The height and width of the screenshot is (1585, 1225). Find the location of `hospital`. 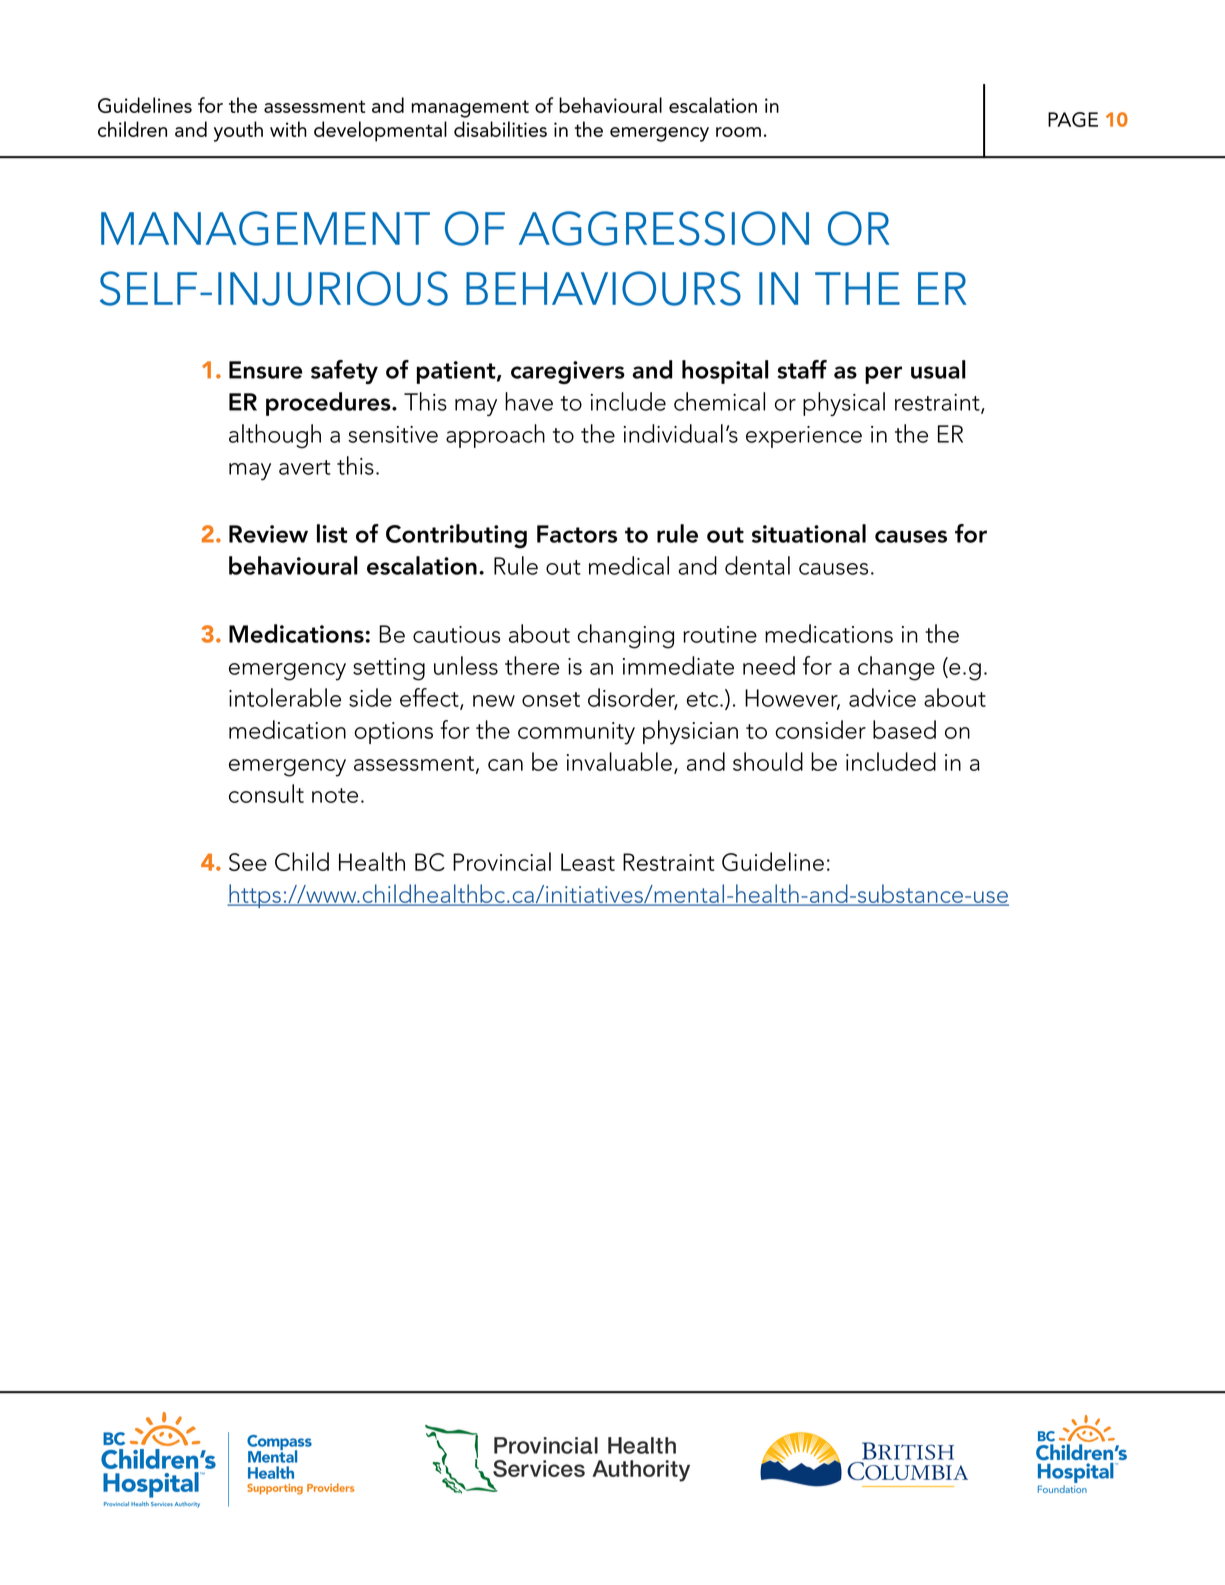

hospital is located at coordinates (725, 372).
